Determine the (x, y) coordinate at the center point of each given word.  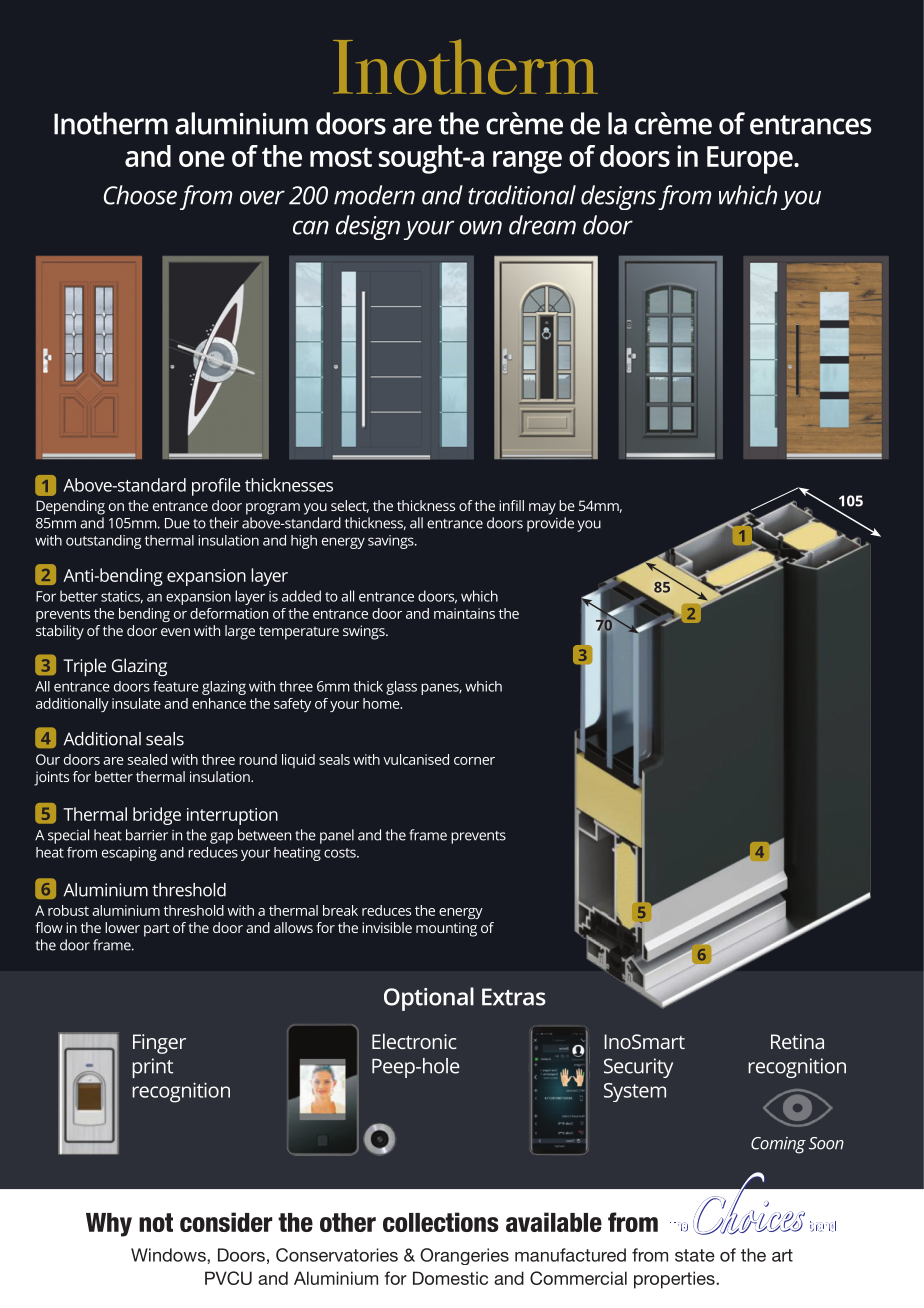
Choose (140, 195)
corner (474, 761)
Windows (169, 1255)
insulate (136, 703)
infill (511, 505)
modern (374, 195)
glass (401, 688)
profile (216, 487)
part (157, 930)
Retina (797, 1041)
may (542, 509)
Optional (429, 999)
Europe (751, 160)
